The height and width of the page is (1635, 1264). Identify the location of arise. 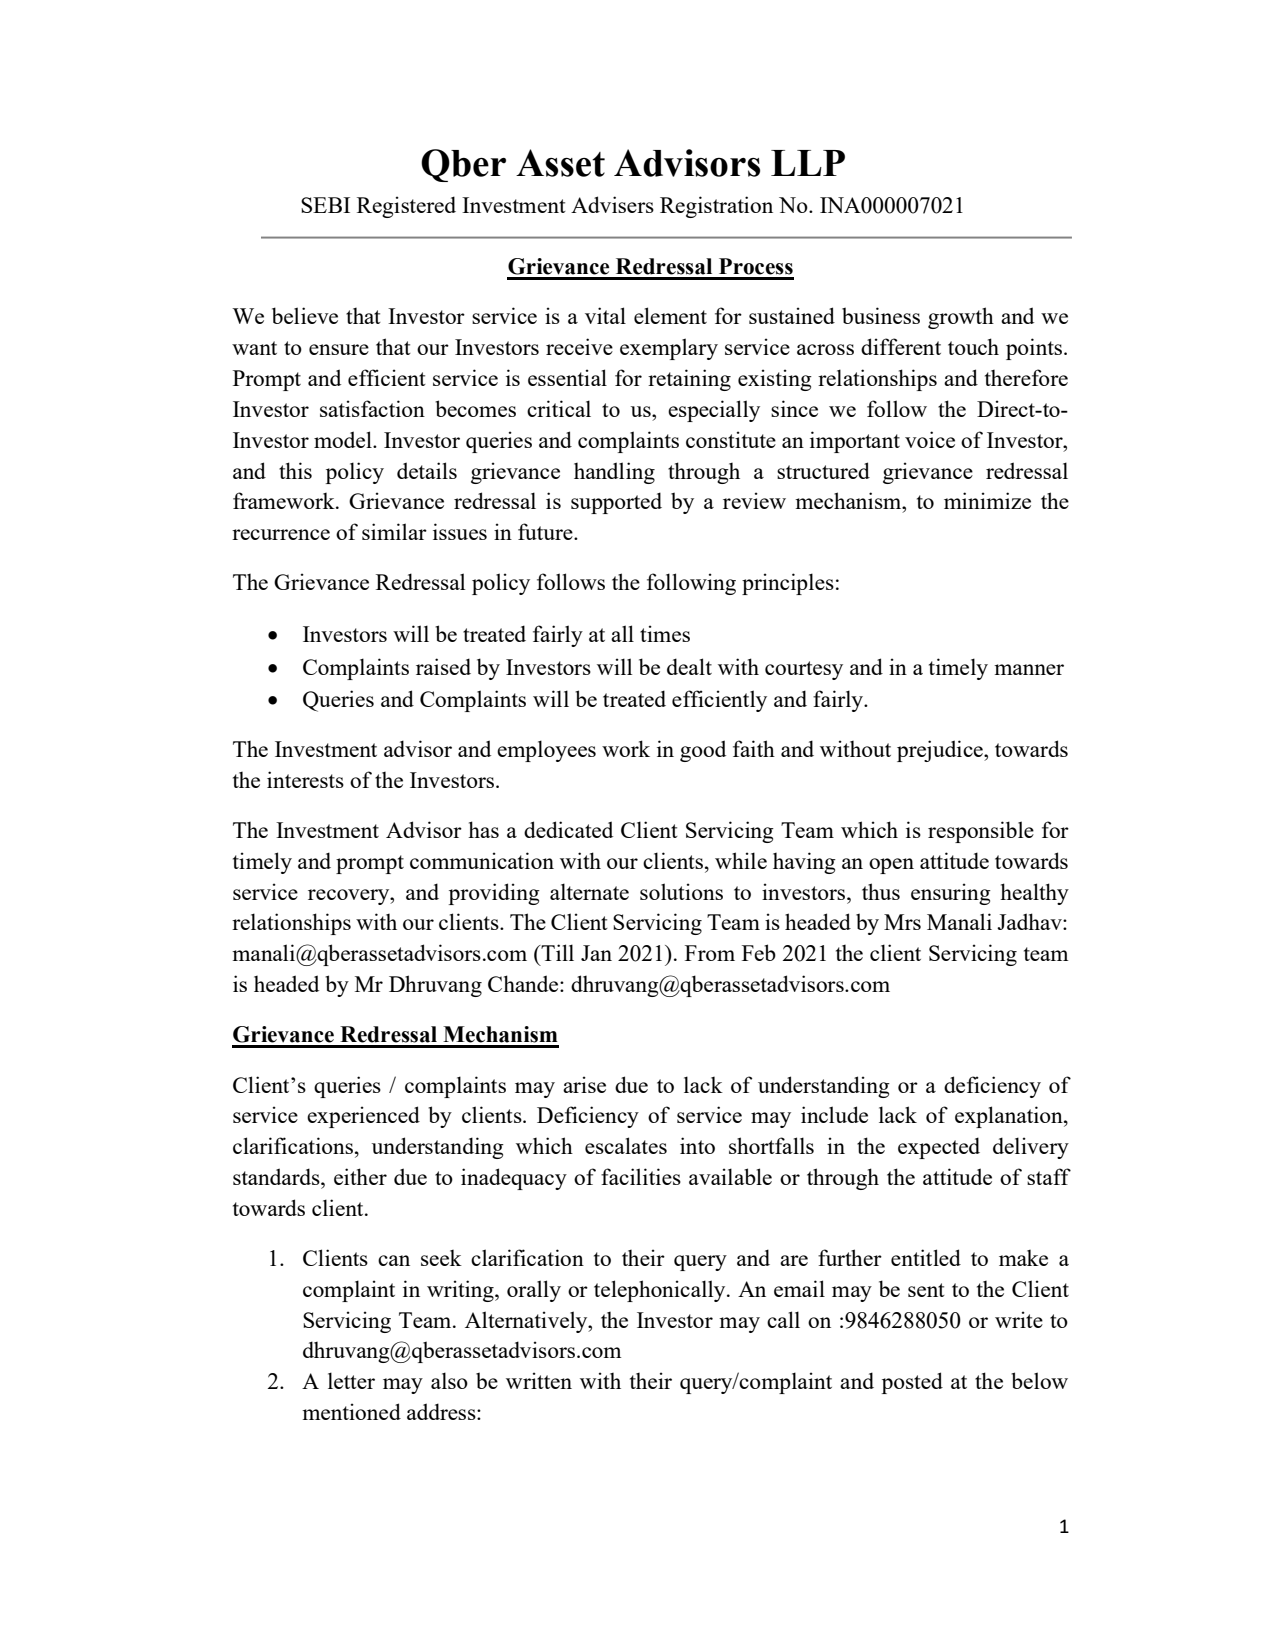
(584, 1084).
